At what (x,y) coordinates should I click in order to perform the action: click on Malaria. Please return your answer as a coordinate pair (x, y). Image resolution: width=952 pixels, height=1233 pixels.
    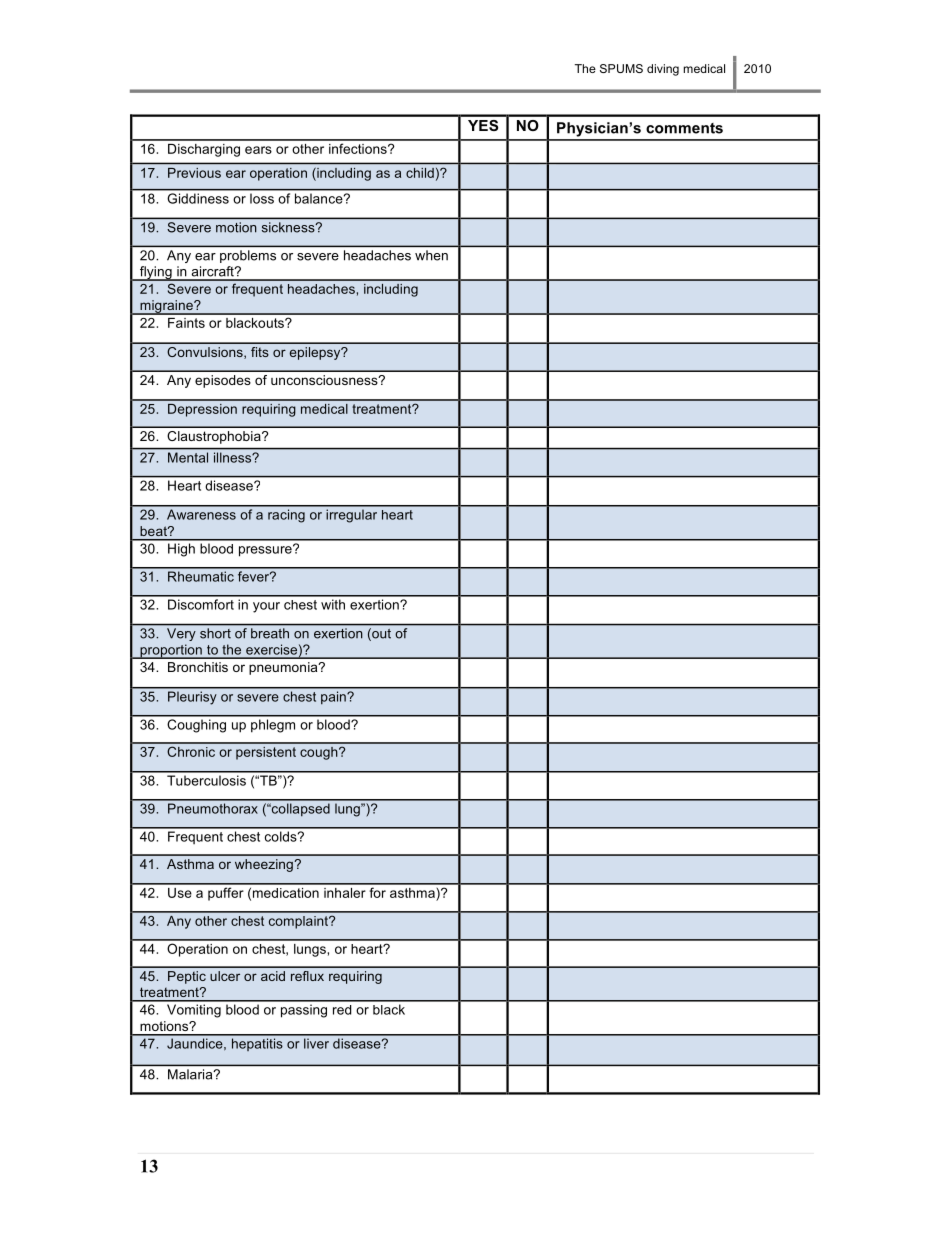
    Looking at the image, I should click on (191, 1074).
